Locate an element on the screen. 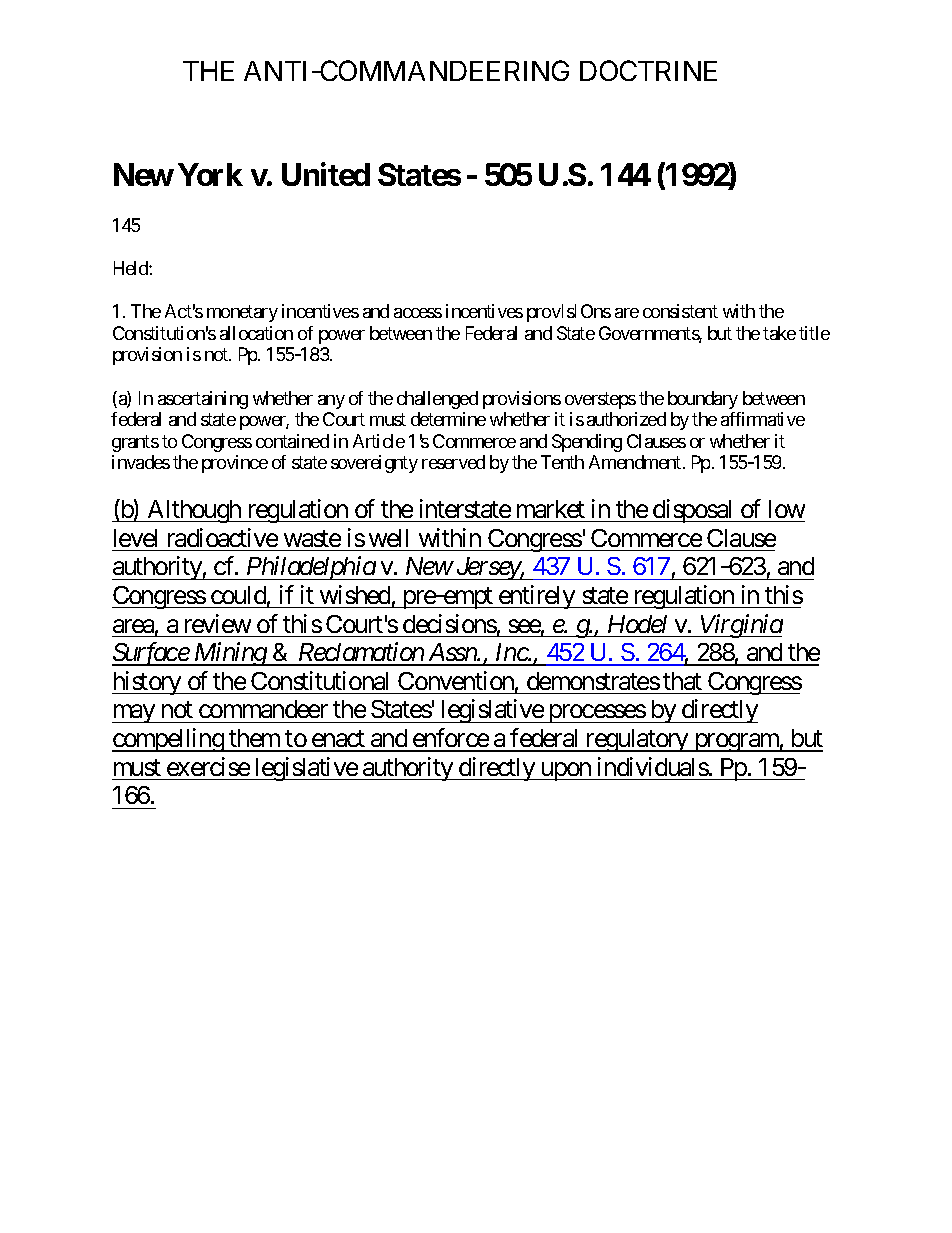 This screenshot has height=1233, width=952. compelling is located at coordinates (169, 740).
